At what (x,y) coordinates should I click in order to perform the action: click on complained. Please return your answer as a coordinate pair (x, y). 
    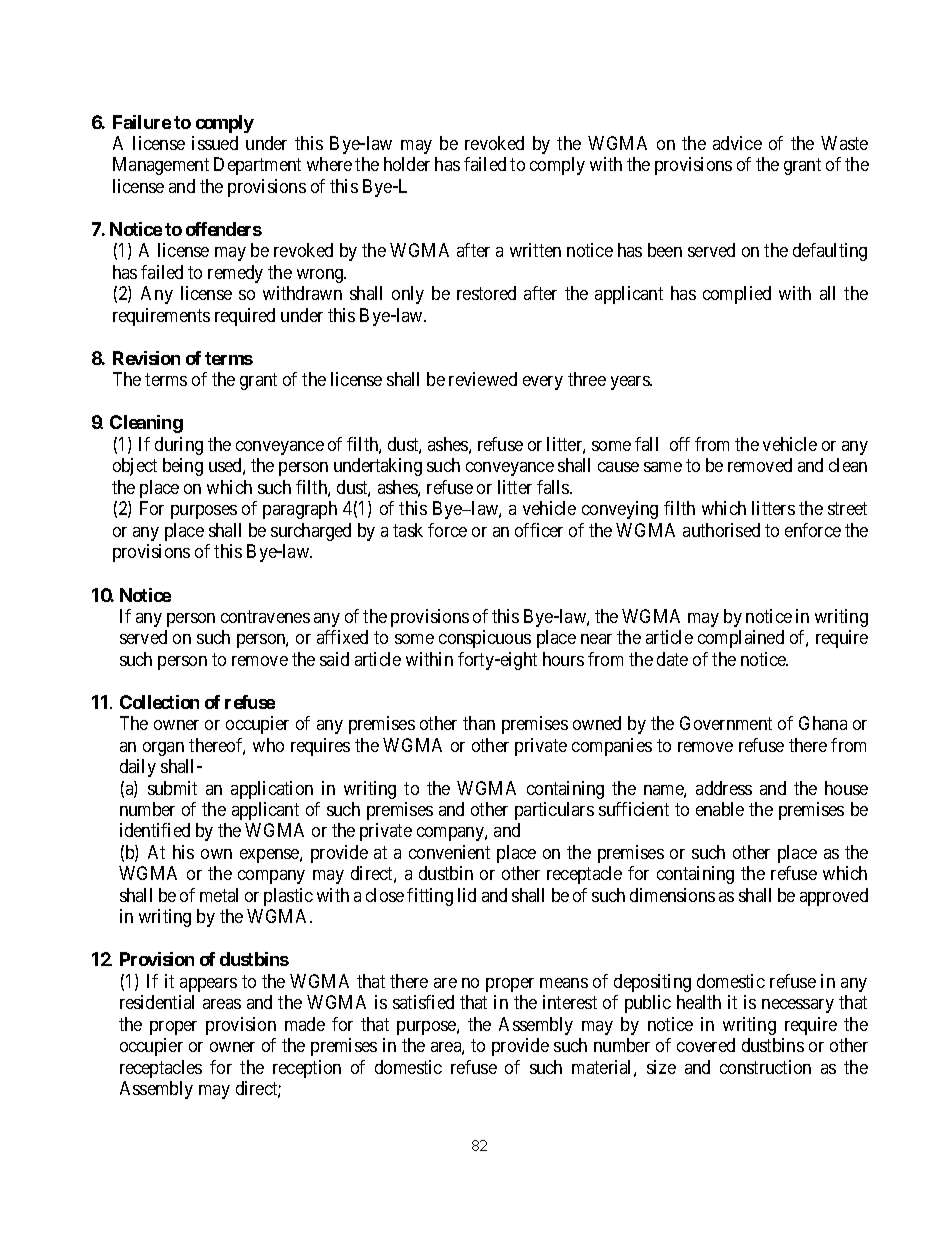
    Looking at the image, I should click on (741, 639).
